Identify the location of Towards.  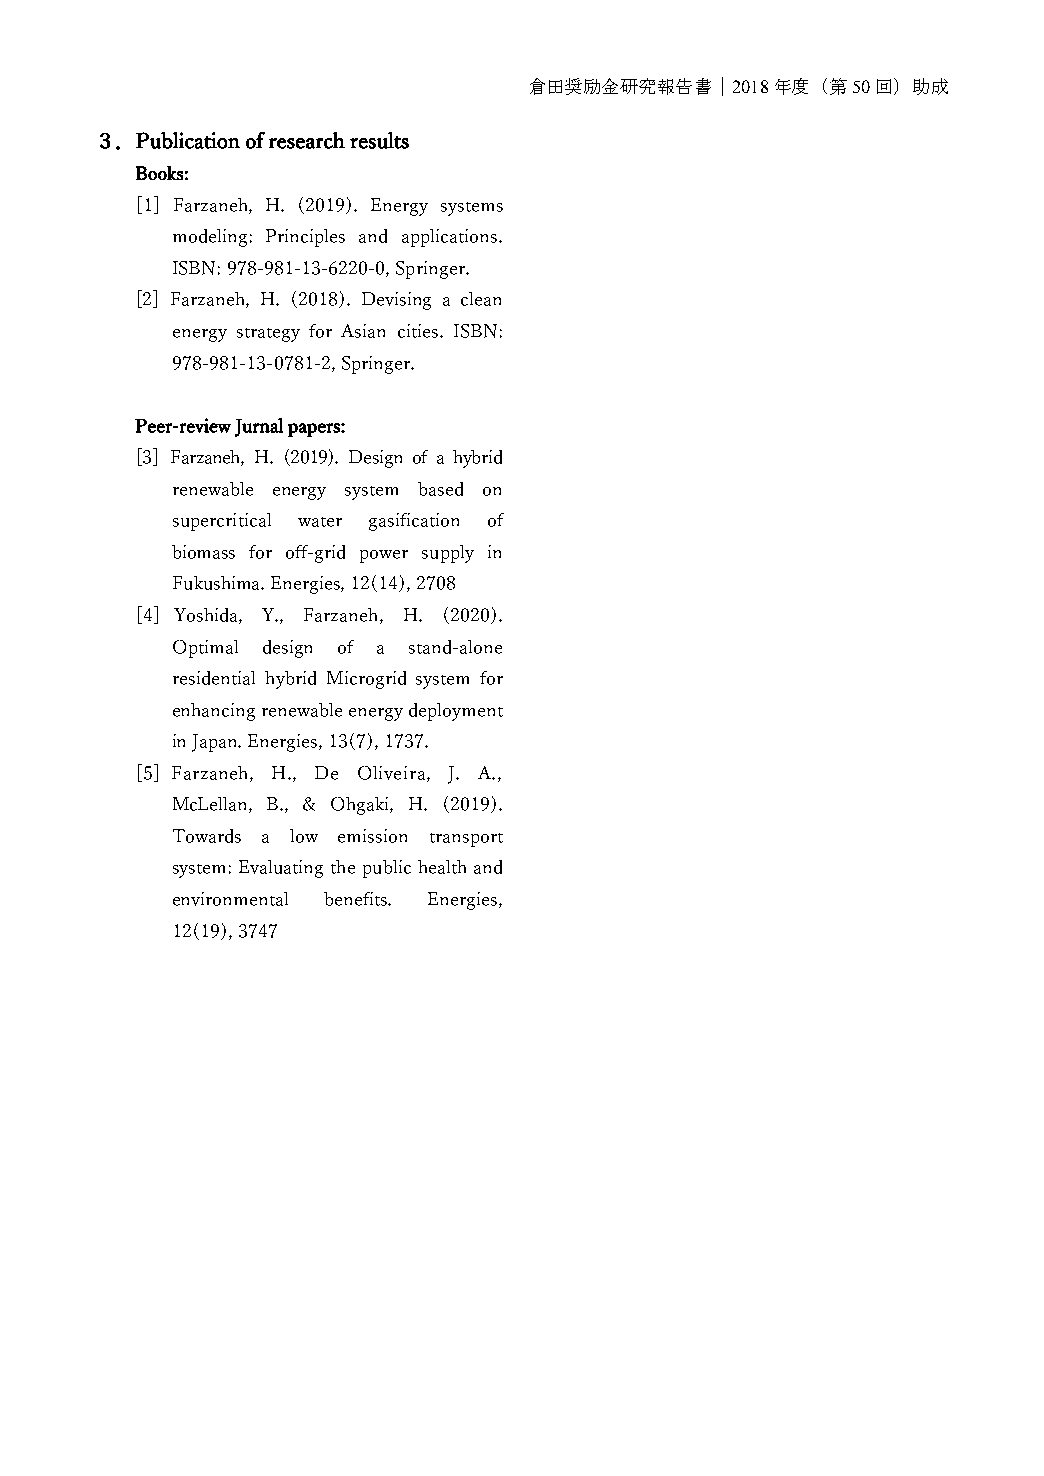
(207, 836).
